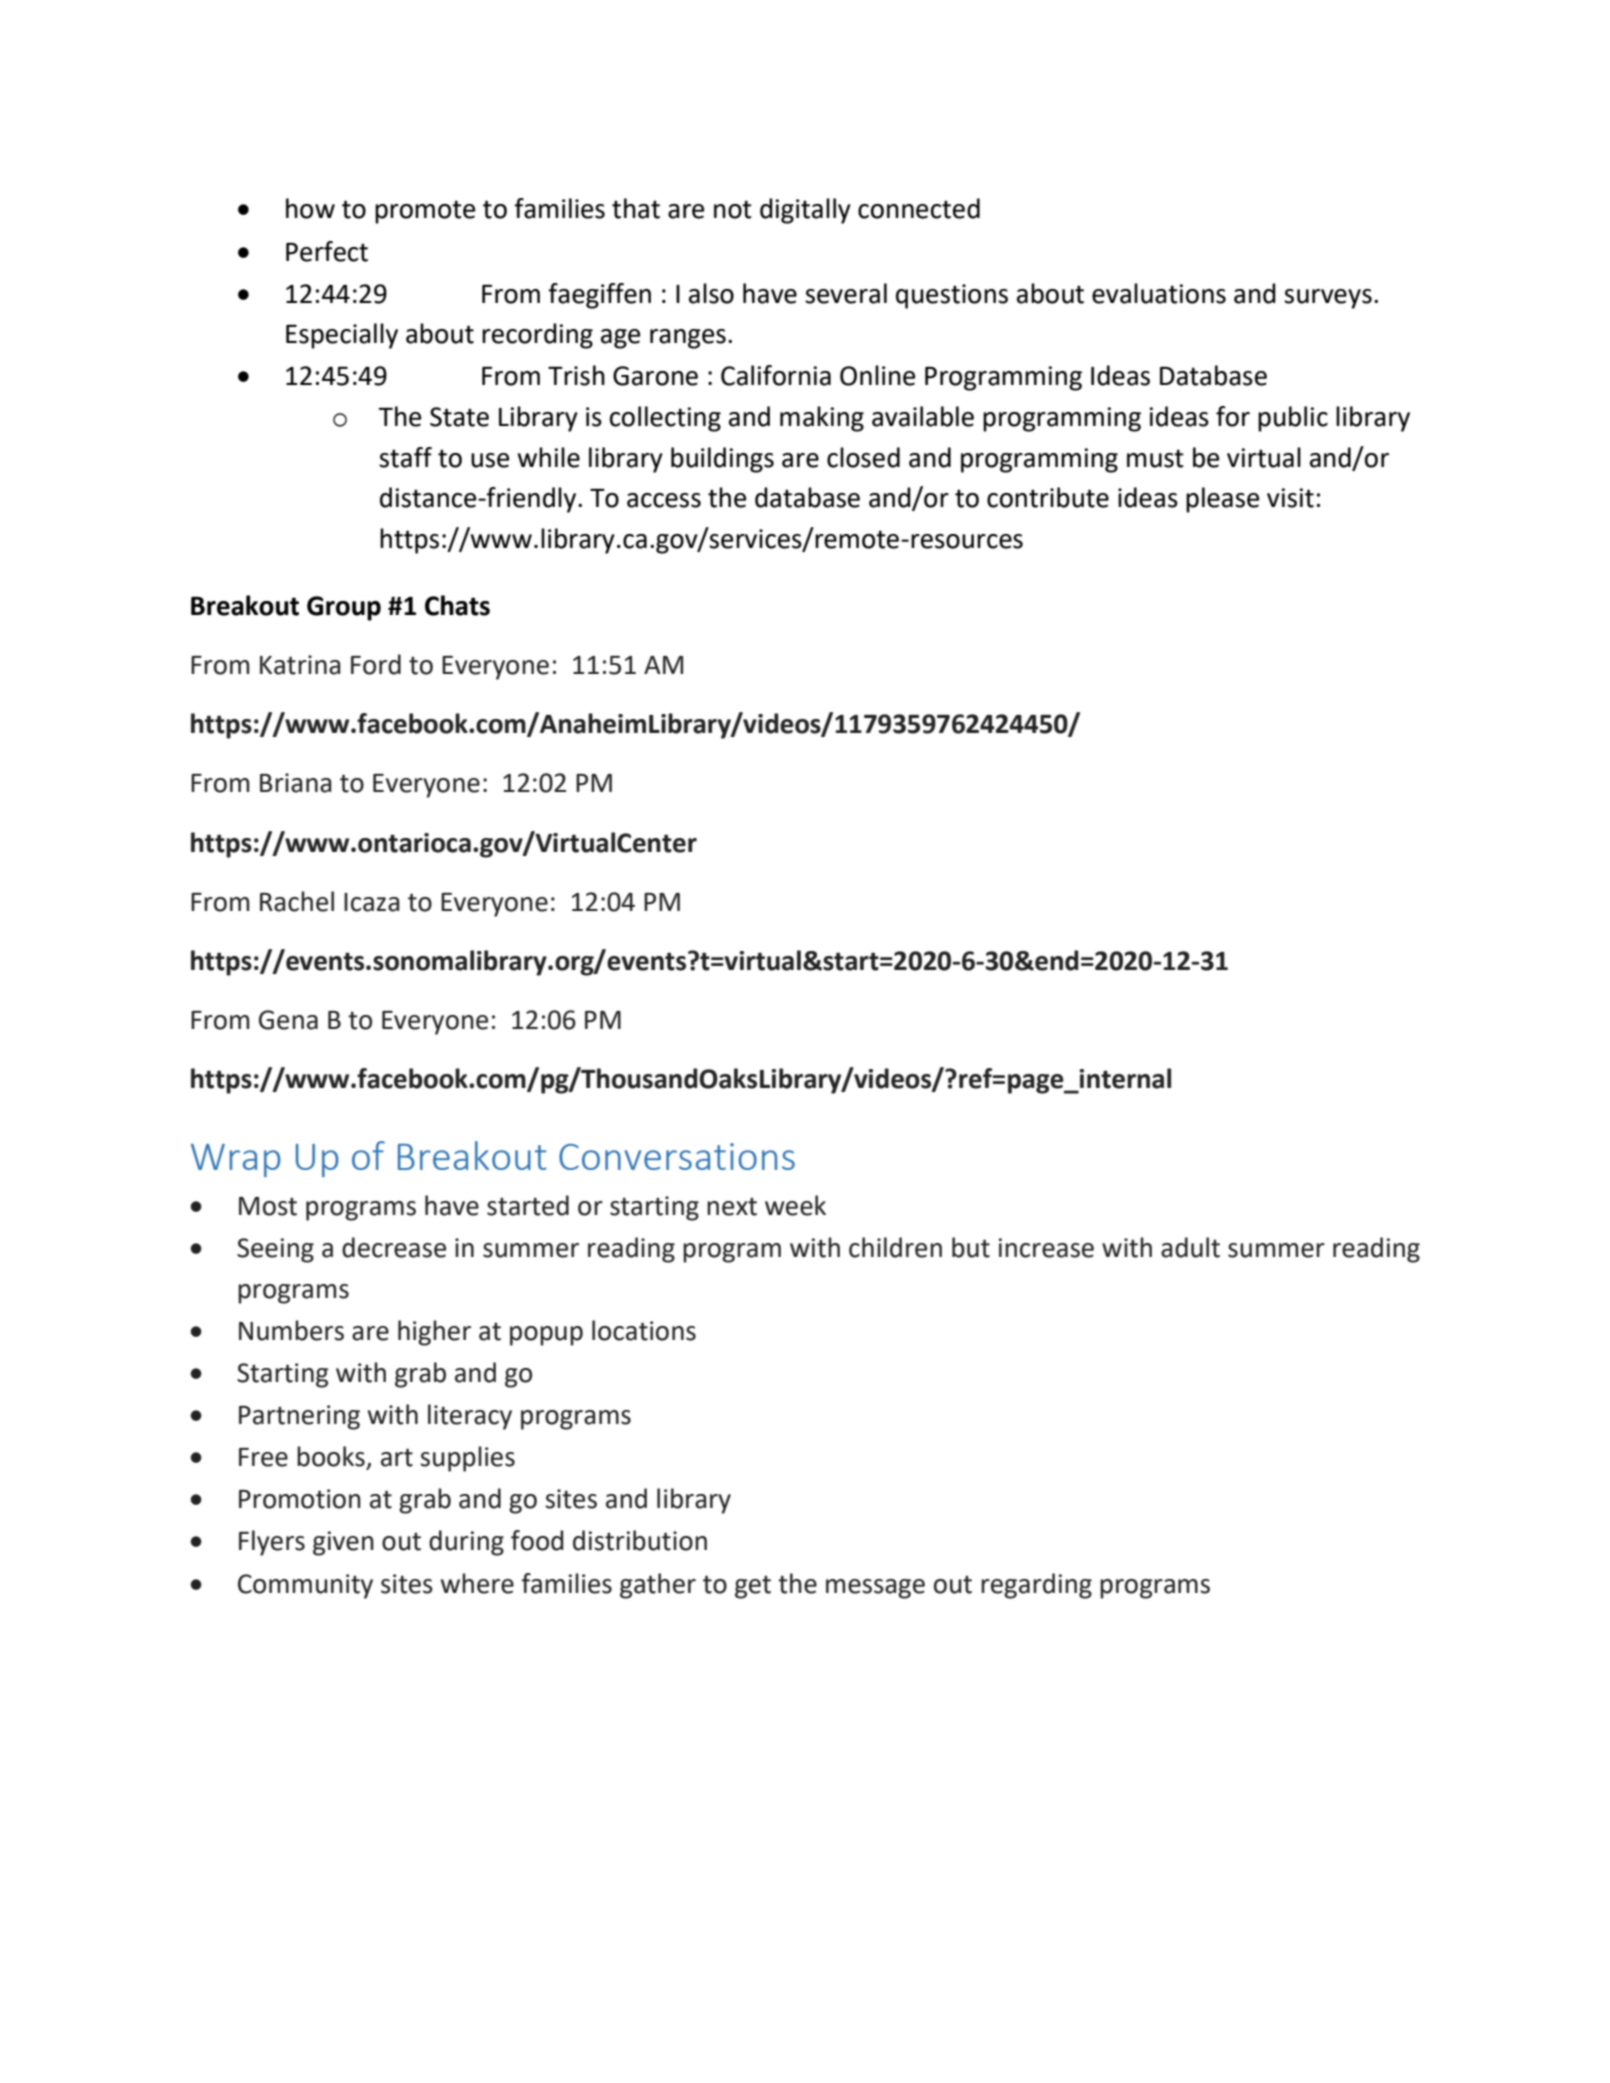 This page has height=2083, width=1610. I want to click on Perfect, so click(327, 251).
